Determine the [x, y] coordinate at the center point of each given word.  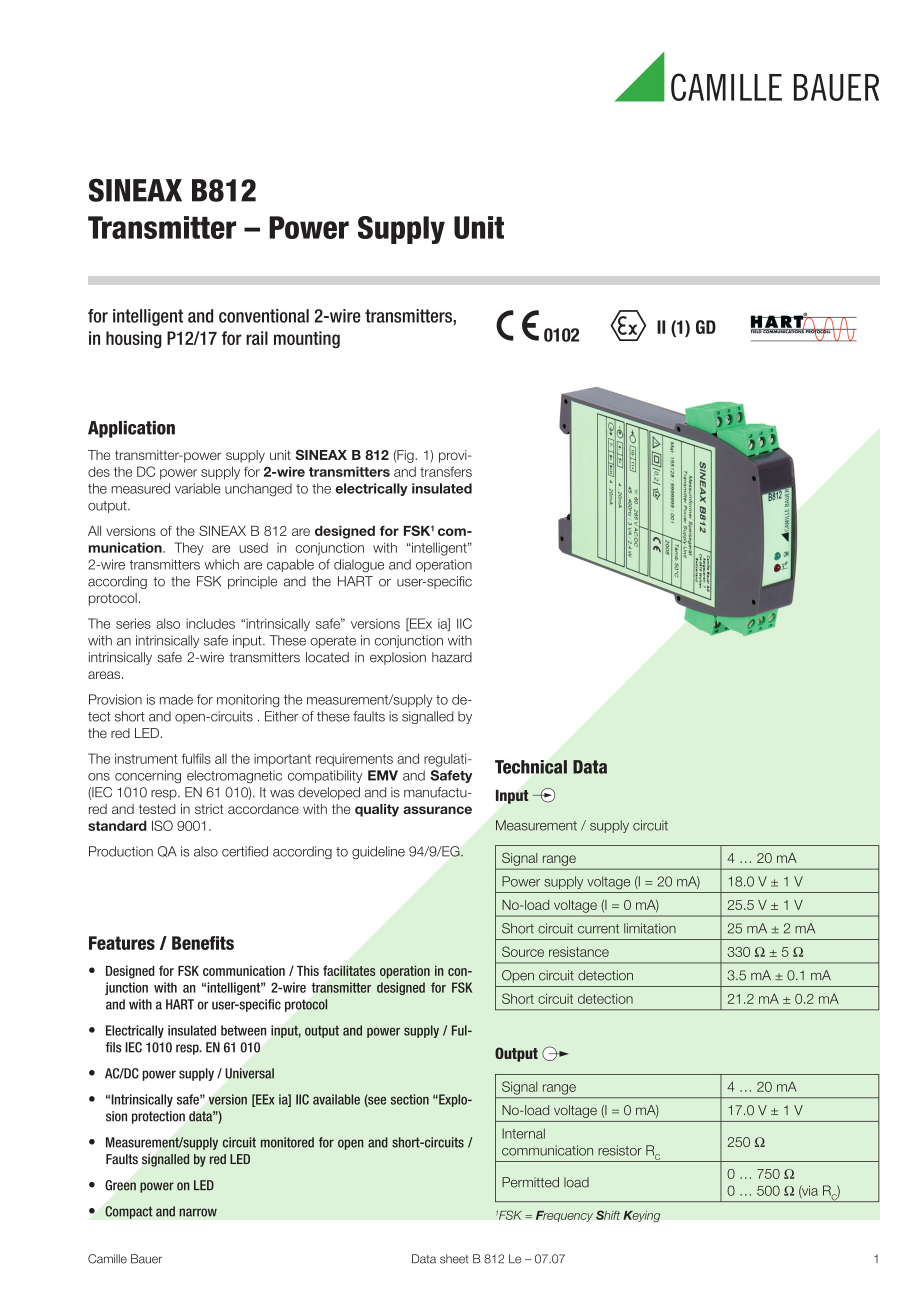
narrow [198, 1212]
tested [157, 809]
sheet [454, 1259]
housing [134, 340]
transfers [446, 471]
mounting [307, 339]
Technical [531, 767]
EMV [383, 775]
